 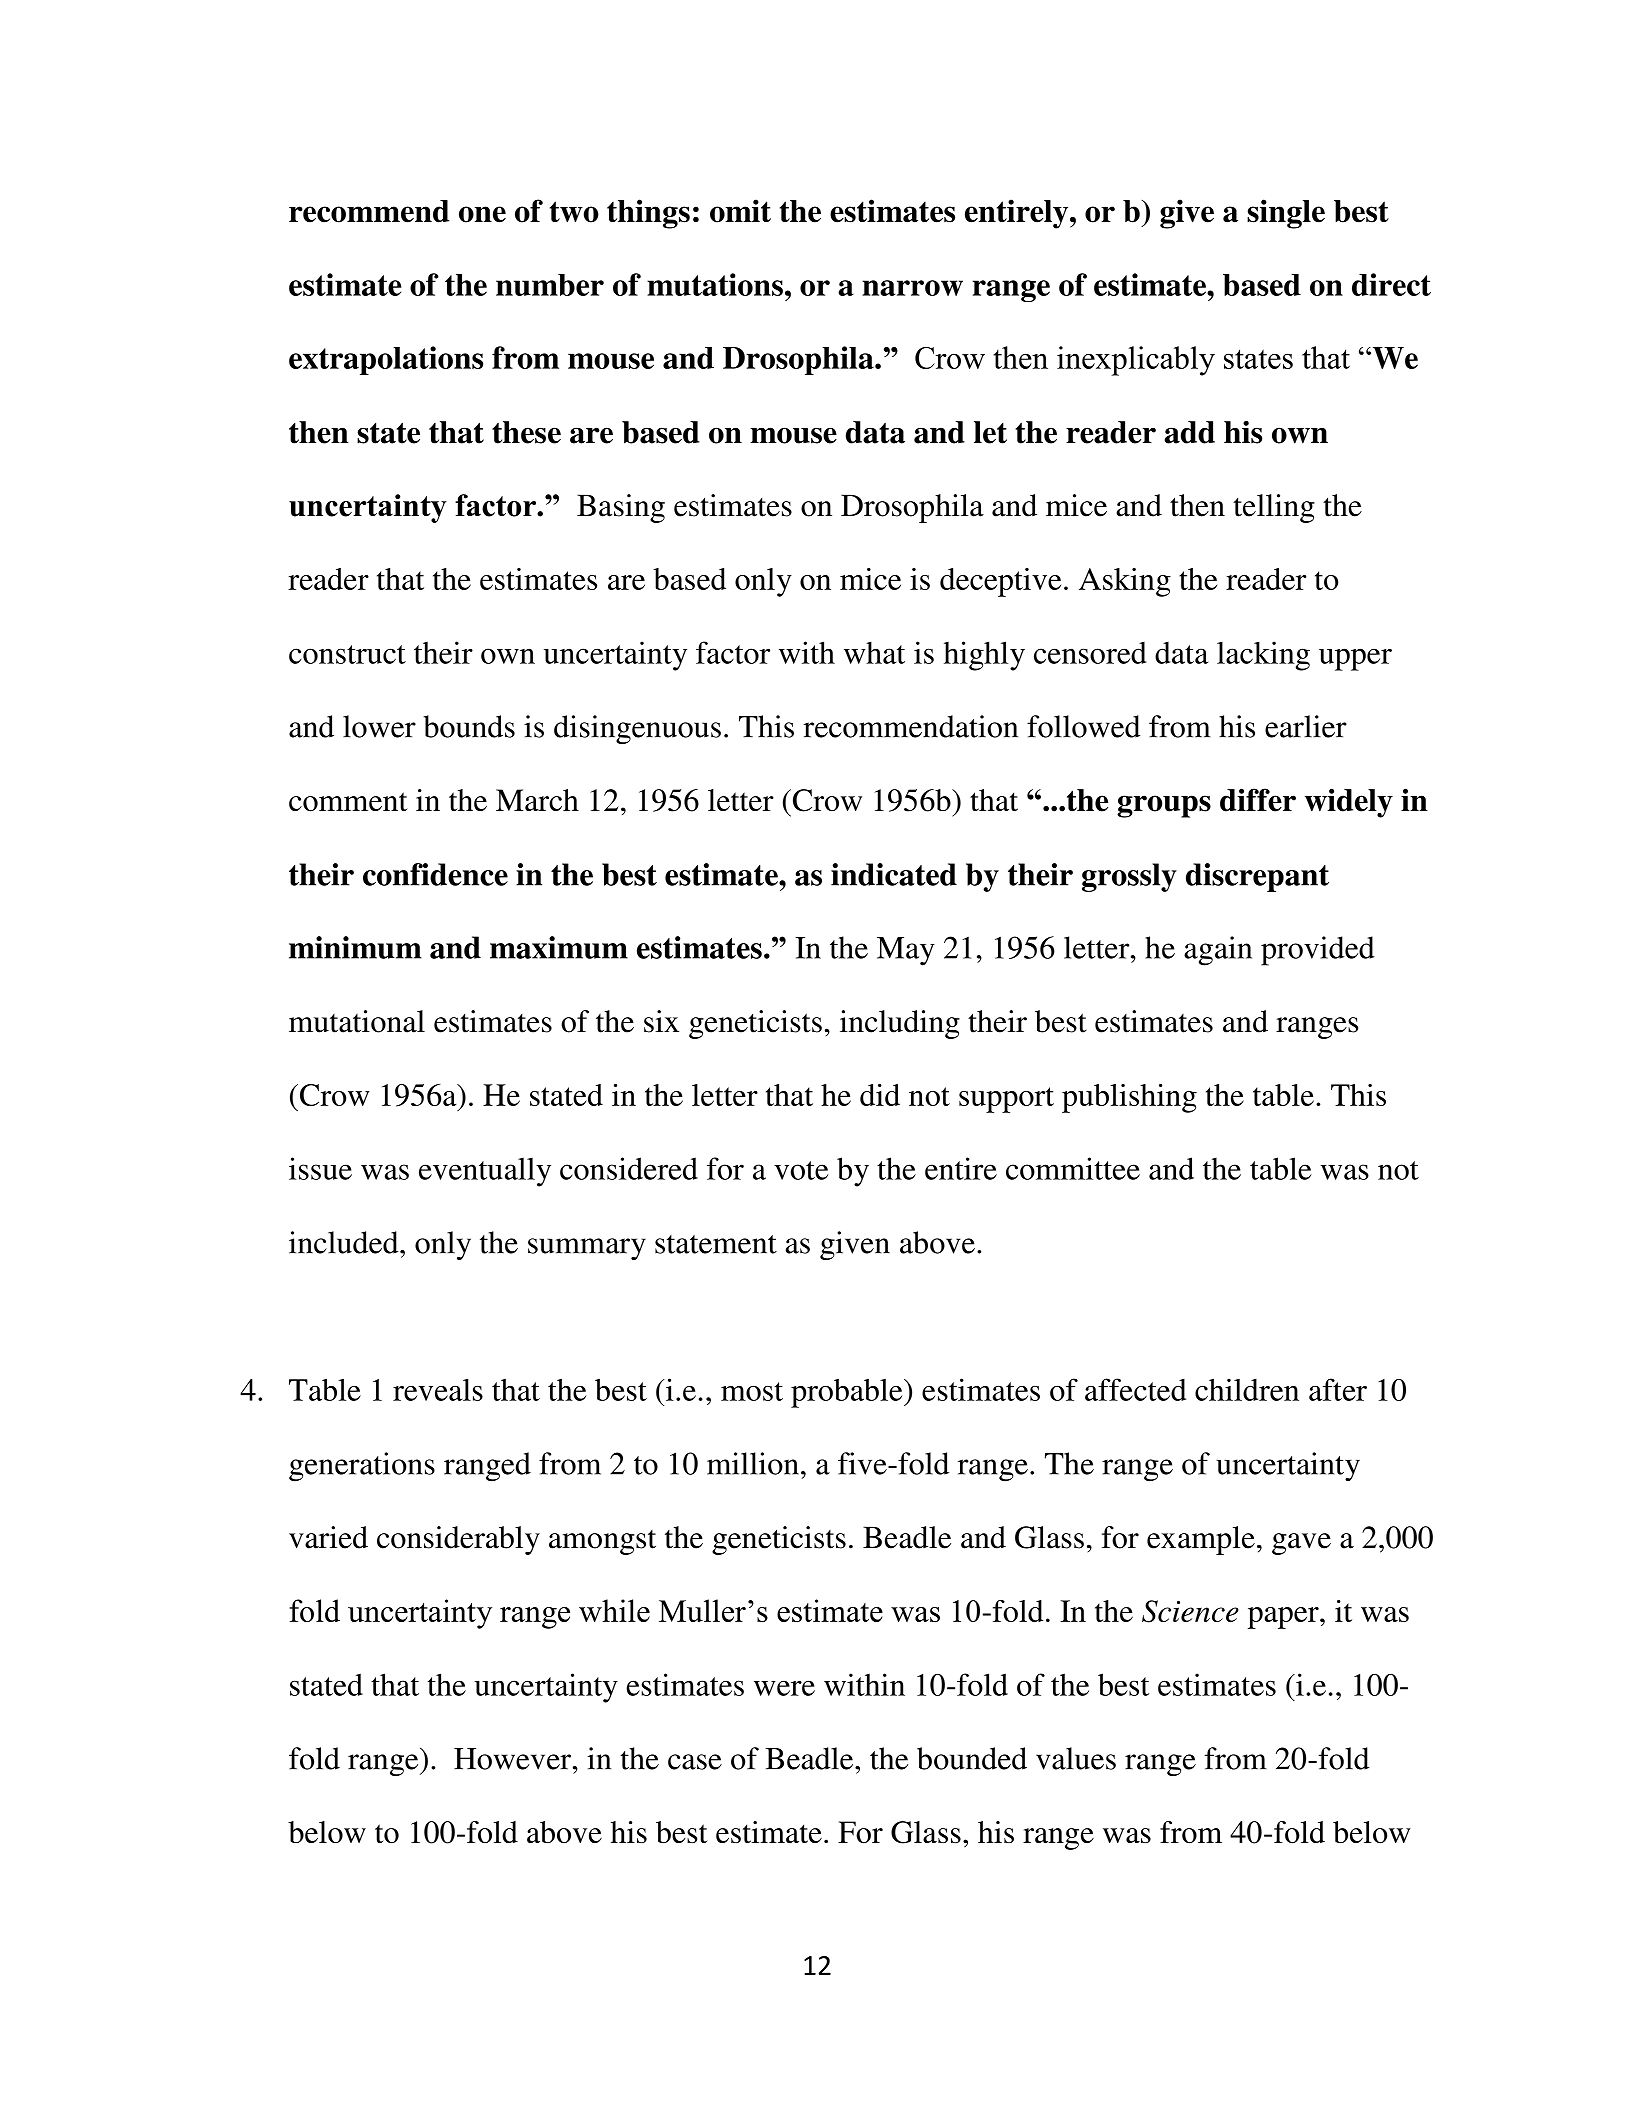 What do you see at coordinates (784, 1688) in the image?
I see `were` at bounding box center [784, 1688].
